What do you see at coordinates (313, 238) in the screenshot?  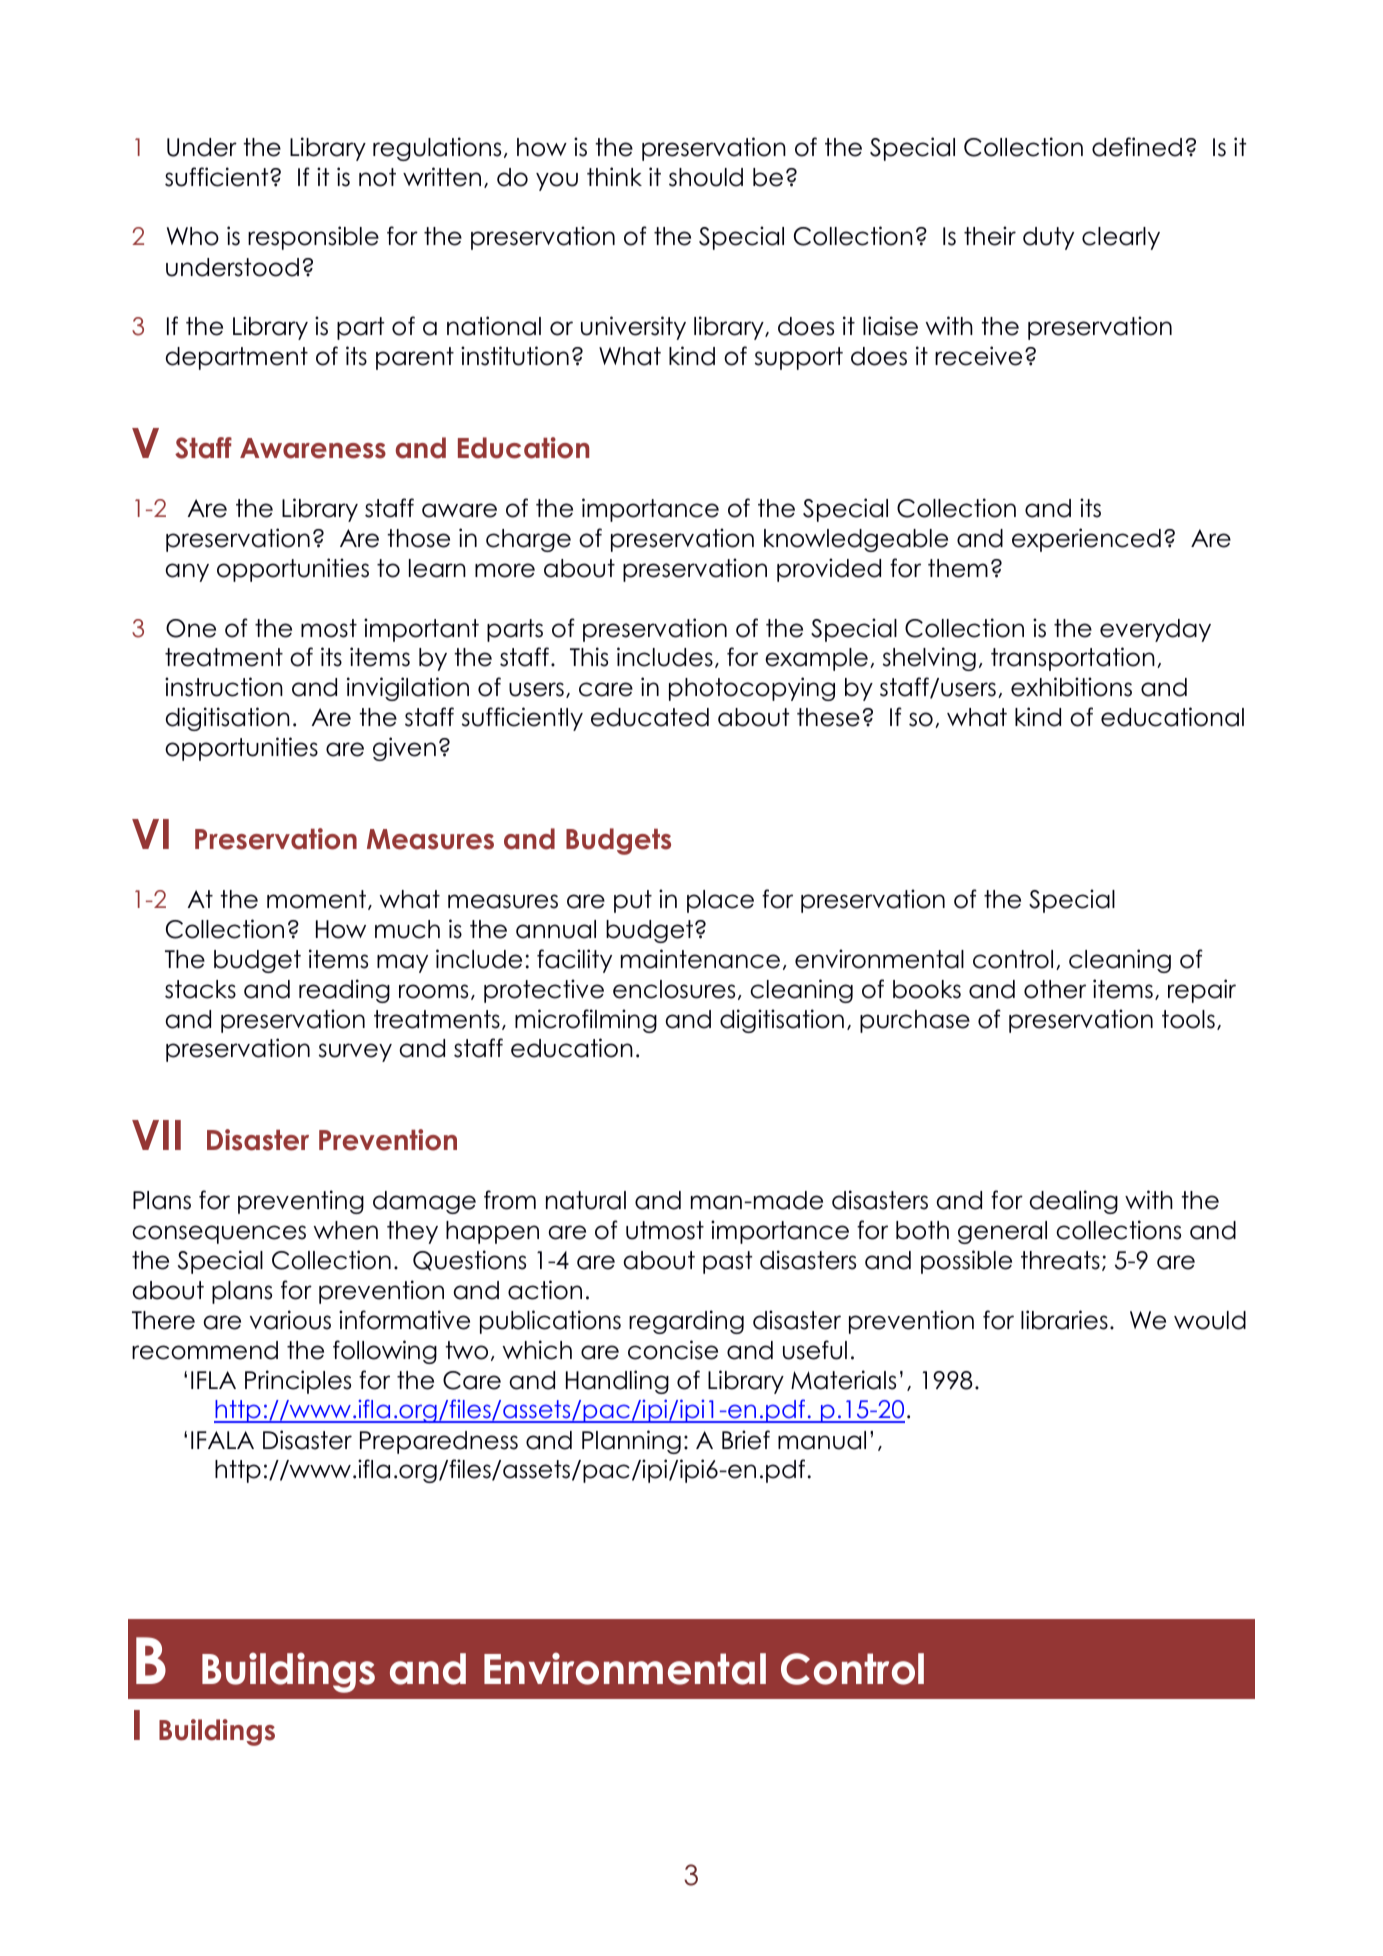 I see `responsible` at bounding box center [313, 238].
